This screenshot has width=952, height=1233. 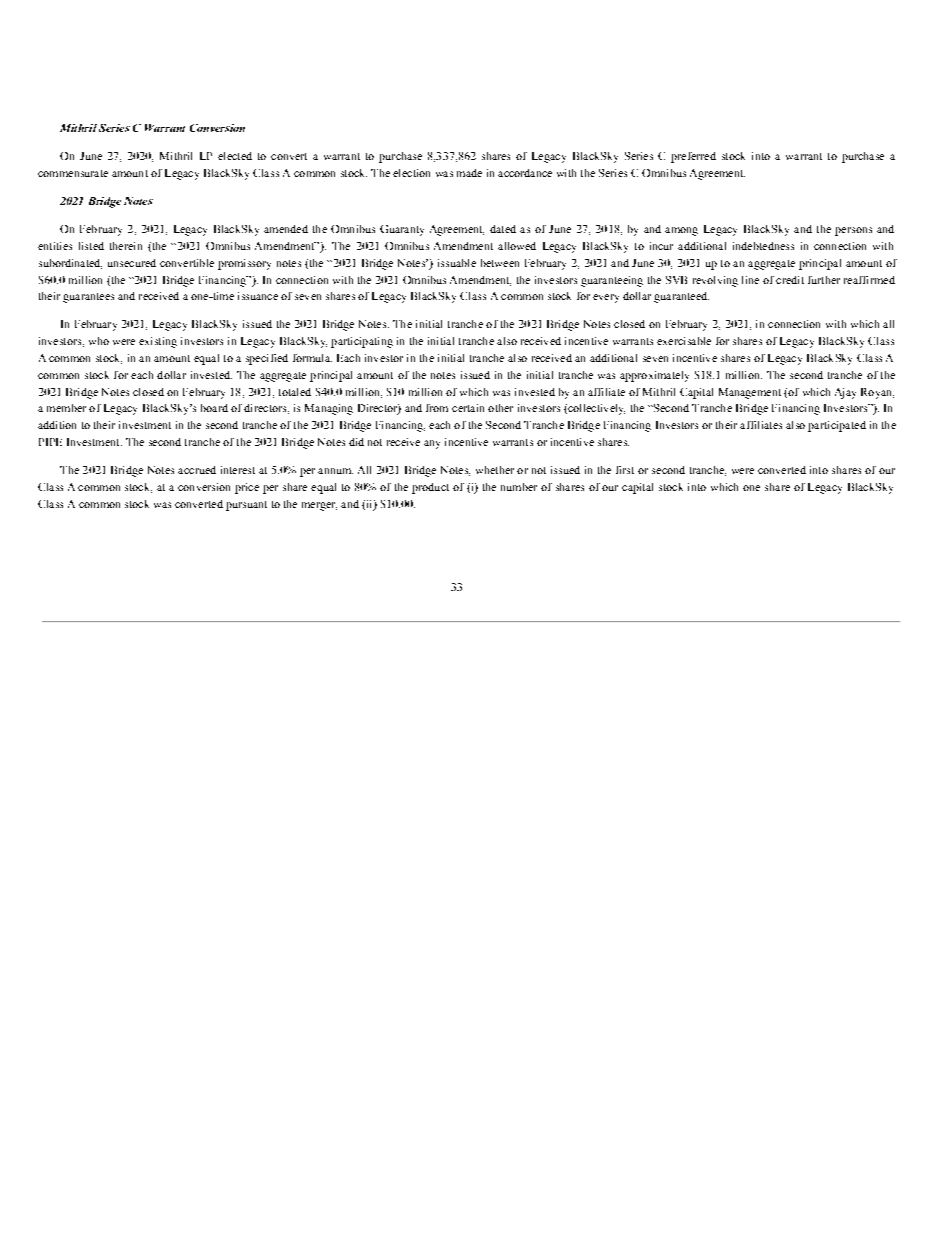 I want to click on existing, so click(x=158, y=342).
